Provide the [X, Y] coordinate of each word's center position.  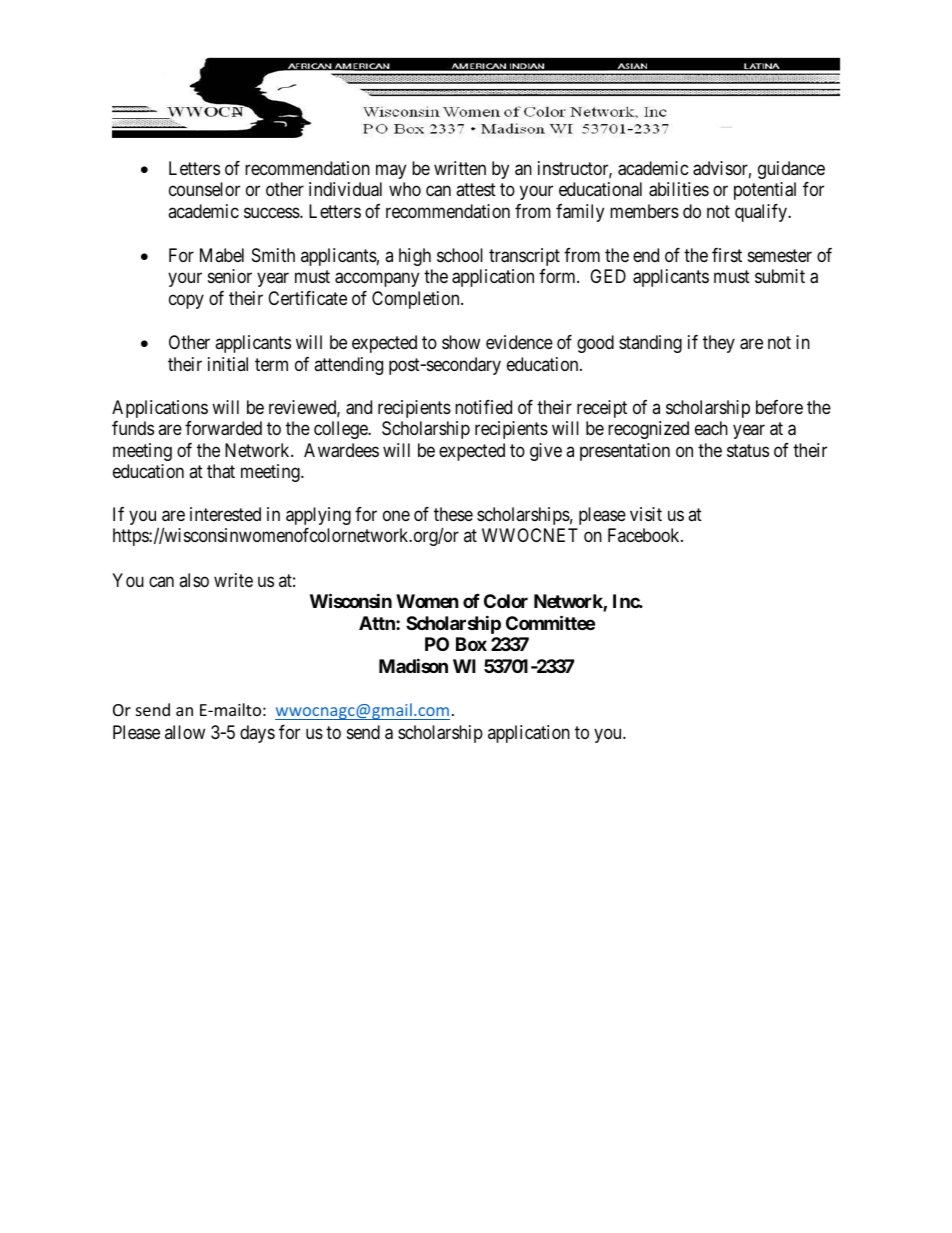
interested [225, 514]
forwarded [223, 428]
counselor [204, 189]
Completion [417, 300]
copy [186, 301]
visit [646, 514]
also [194, 580]
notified [483, 407]
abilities [679, 189]
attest [476, 189]
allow [185, 732]
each [711, 428]
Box [471, 644]
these [453, 514]
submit [780, 276]
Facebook [645, 535]
